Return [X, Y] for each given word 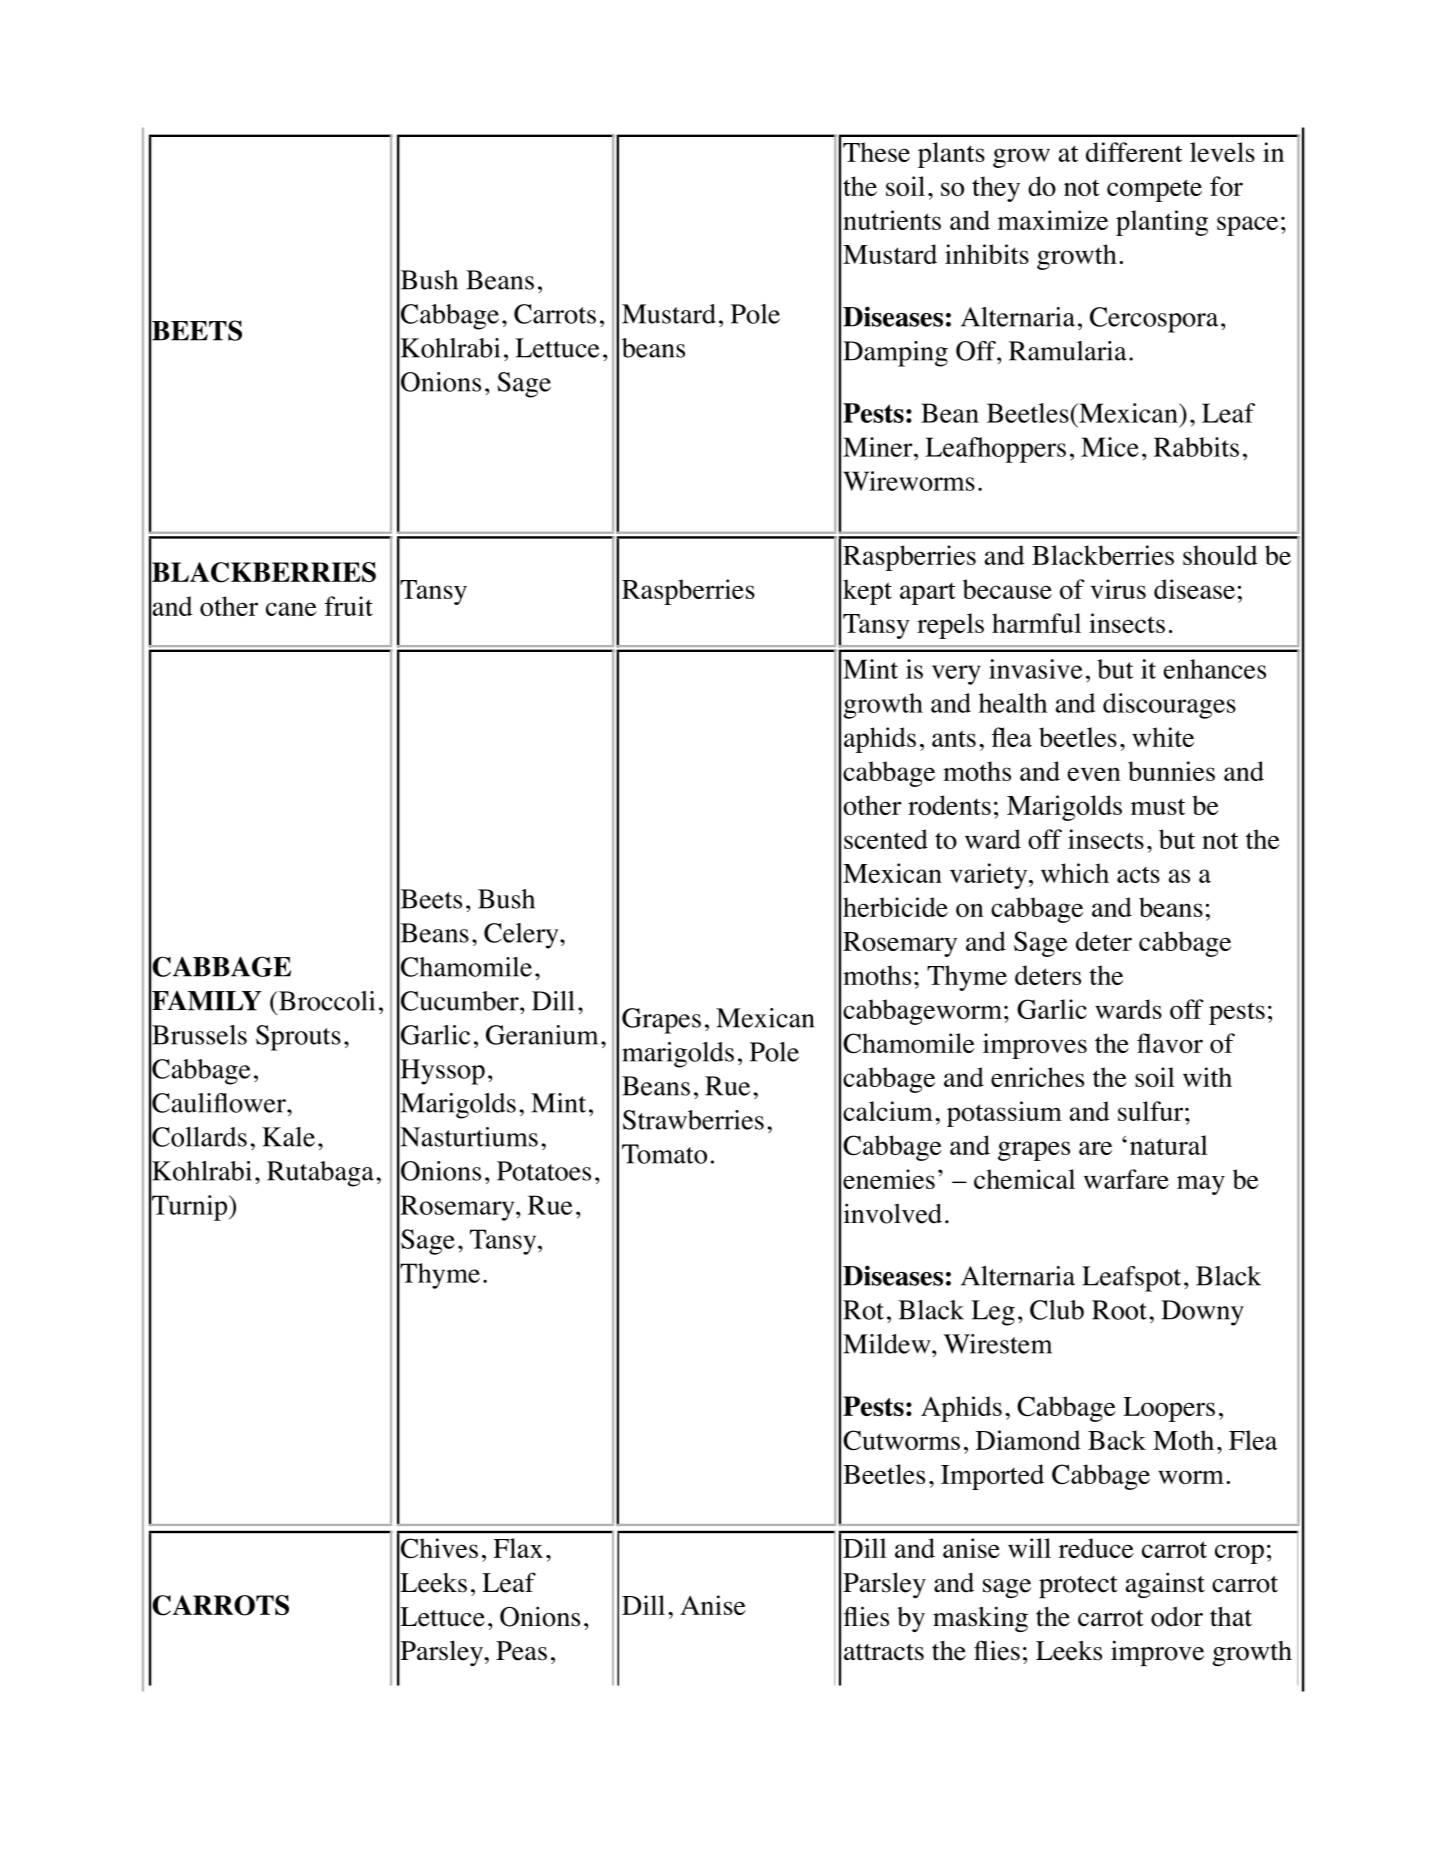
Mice [1110, 447]
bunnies [1171, 771]
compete [1154, 190]
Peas [521, 1651]
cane [291, 609]
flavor [1170, 1043]
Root [1119, 1310]
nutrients [892, 220]
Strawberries [693, 1120]
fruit [349, 606]
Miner [879, 447]
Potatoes [544, 1171]
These [876, 152]
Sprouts [298, 1038]
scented [886, 839]
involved [893, 1213]
